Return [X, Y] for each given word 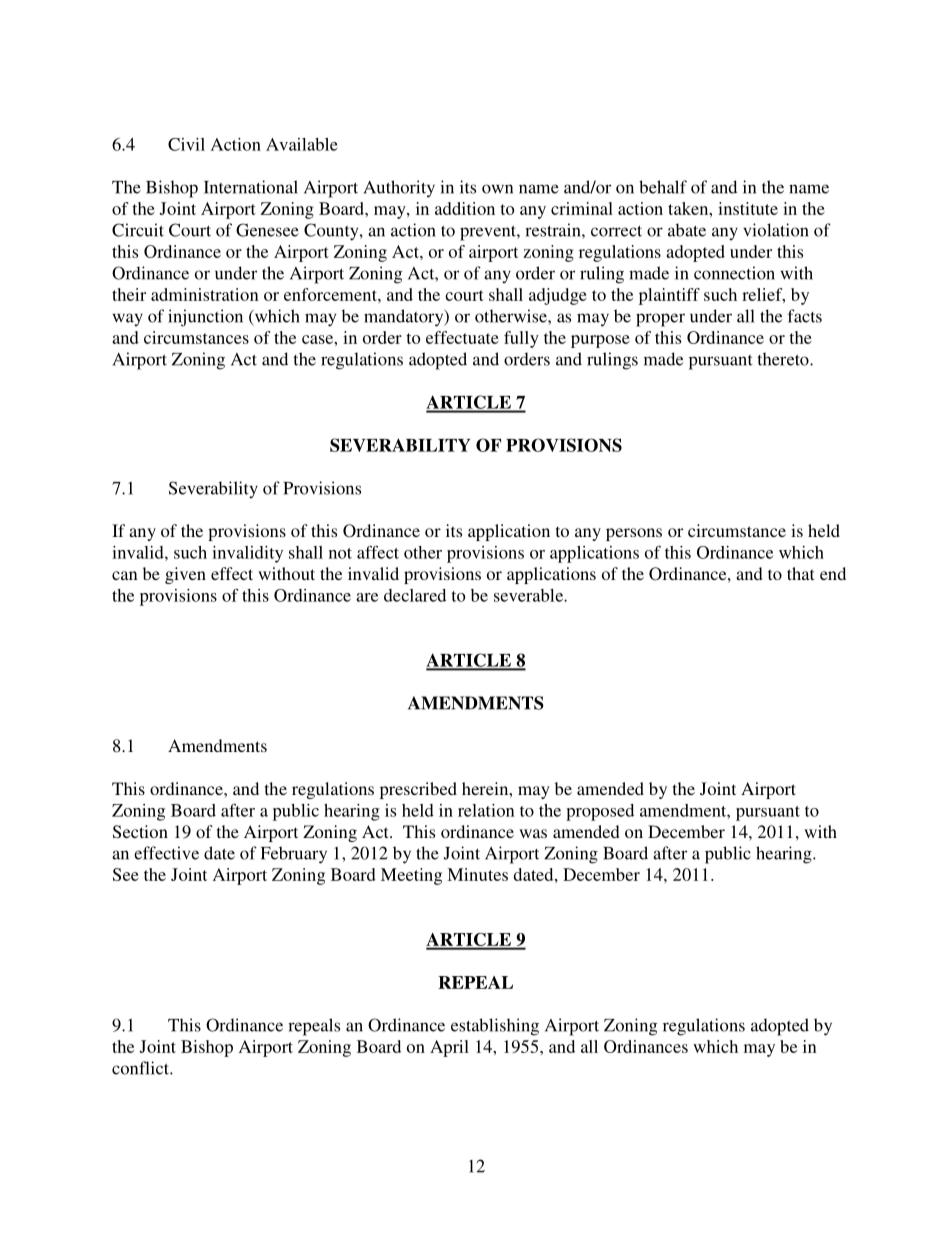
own [497, 189]
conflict [141, 1068]
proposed [600, 812]
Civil [186, 144]
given [185, 575]
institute [748, 208]
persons [634, 534]
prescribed [418, 790]
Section [140, 832]
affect [378, 552]
